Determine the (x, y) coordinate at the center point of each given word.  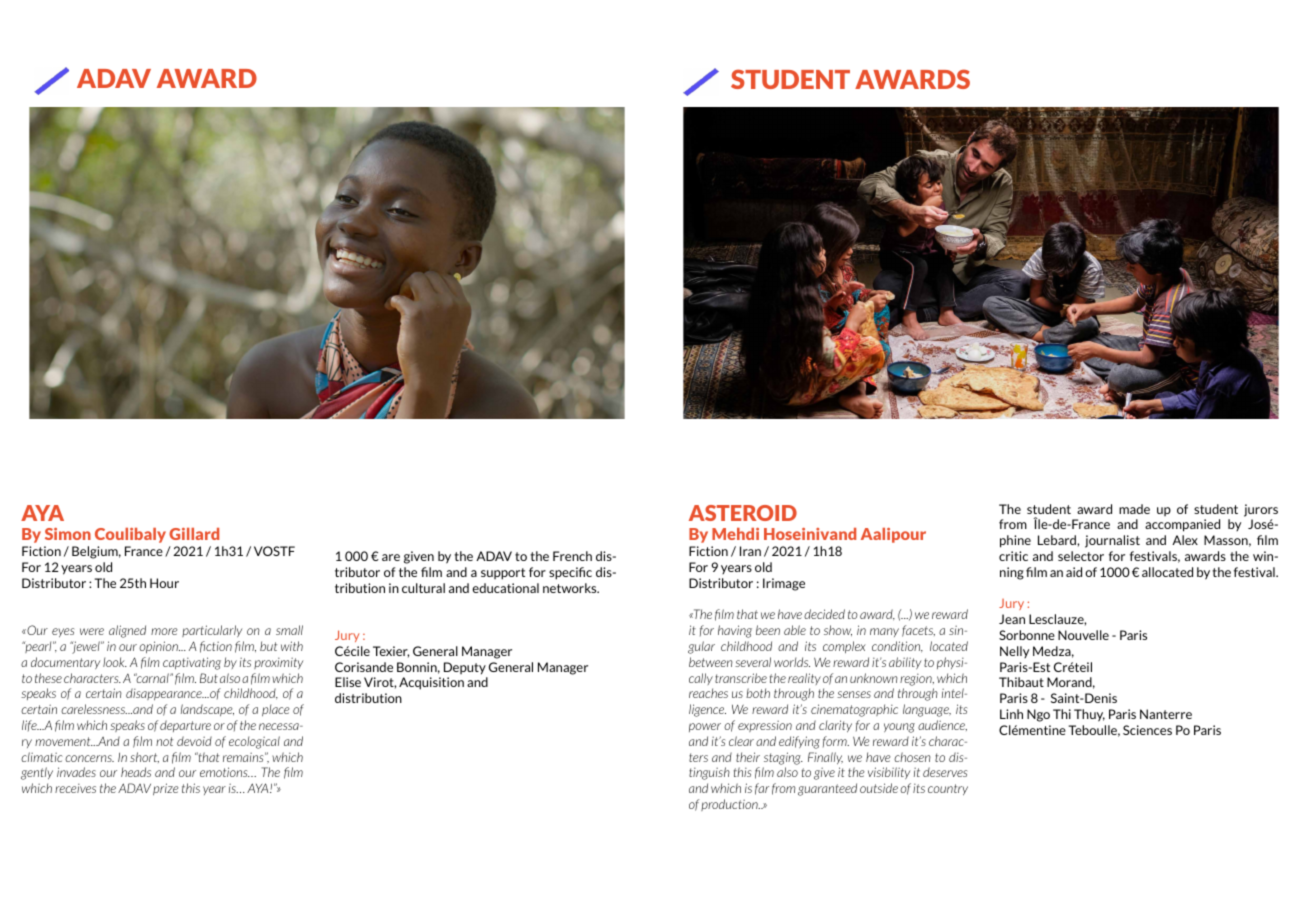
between (711, 662)
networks (571, 588)
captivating (192, 663)
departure (185, 726)
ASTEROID (743, 513)
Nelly (1014, 652)
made (1134, 509)
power (705, 727)
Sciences (1147, 730)
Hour (164, 583)
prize (166, 789)
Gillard (194, 534)
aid (1074, 572)
